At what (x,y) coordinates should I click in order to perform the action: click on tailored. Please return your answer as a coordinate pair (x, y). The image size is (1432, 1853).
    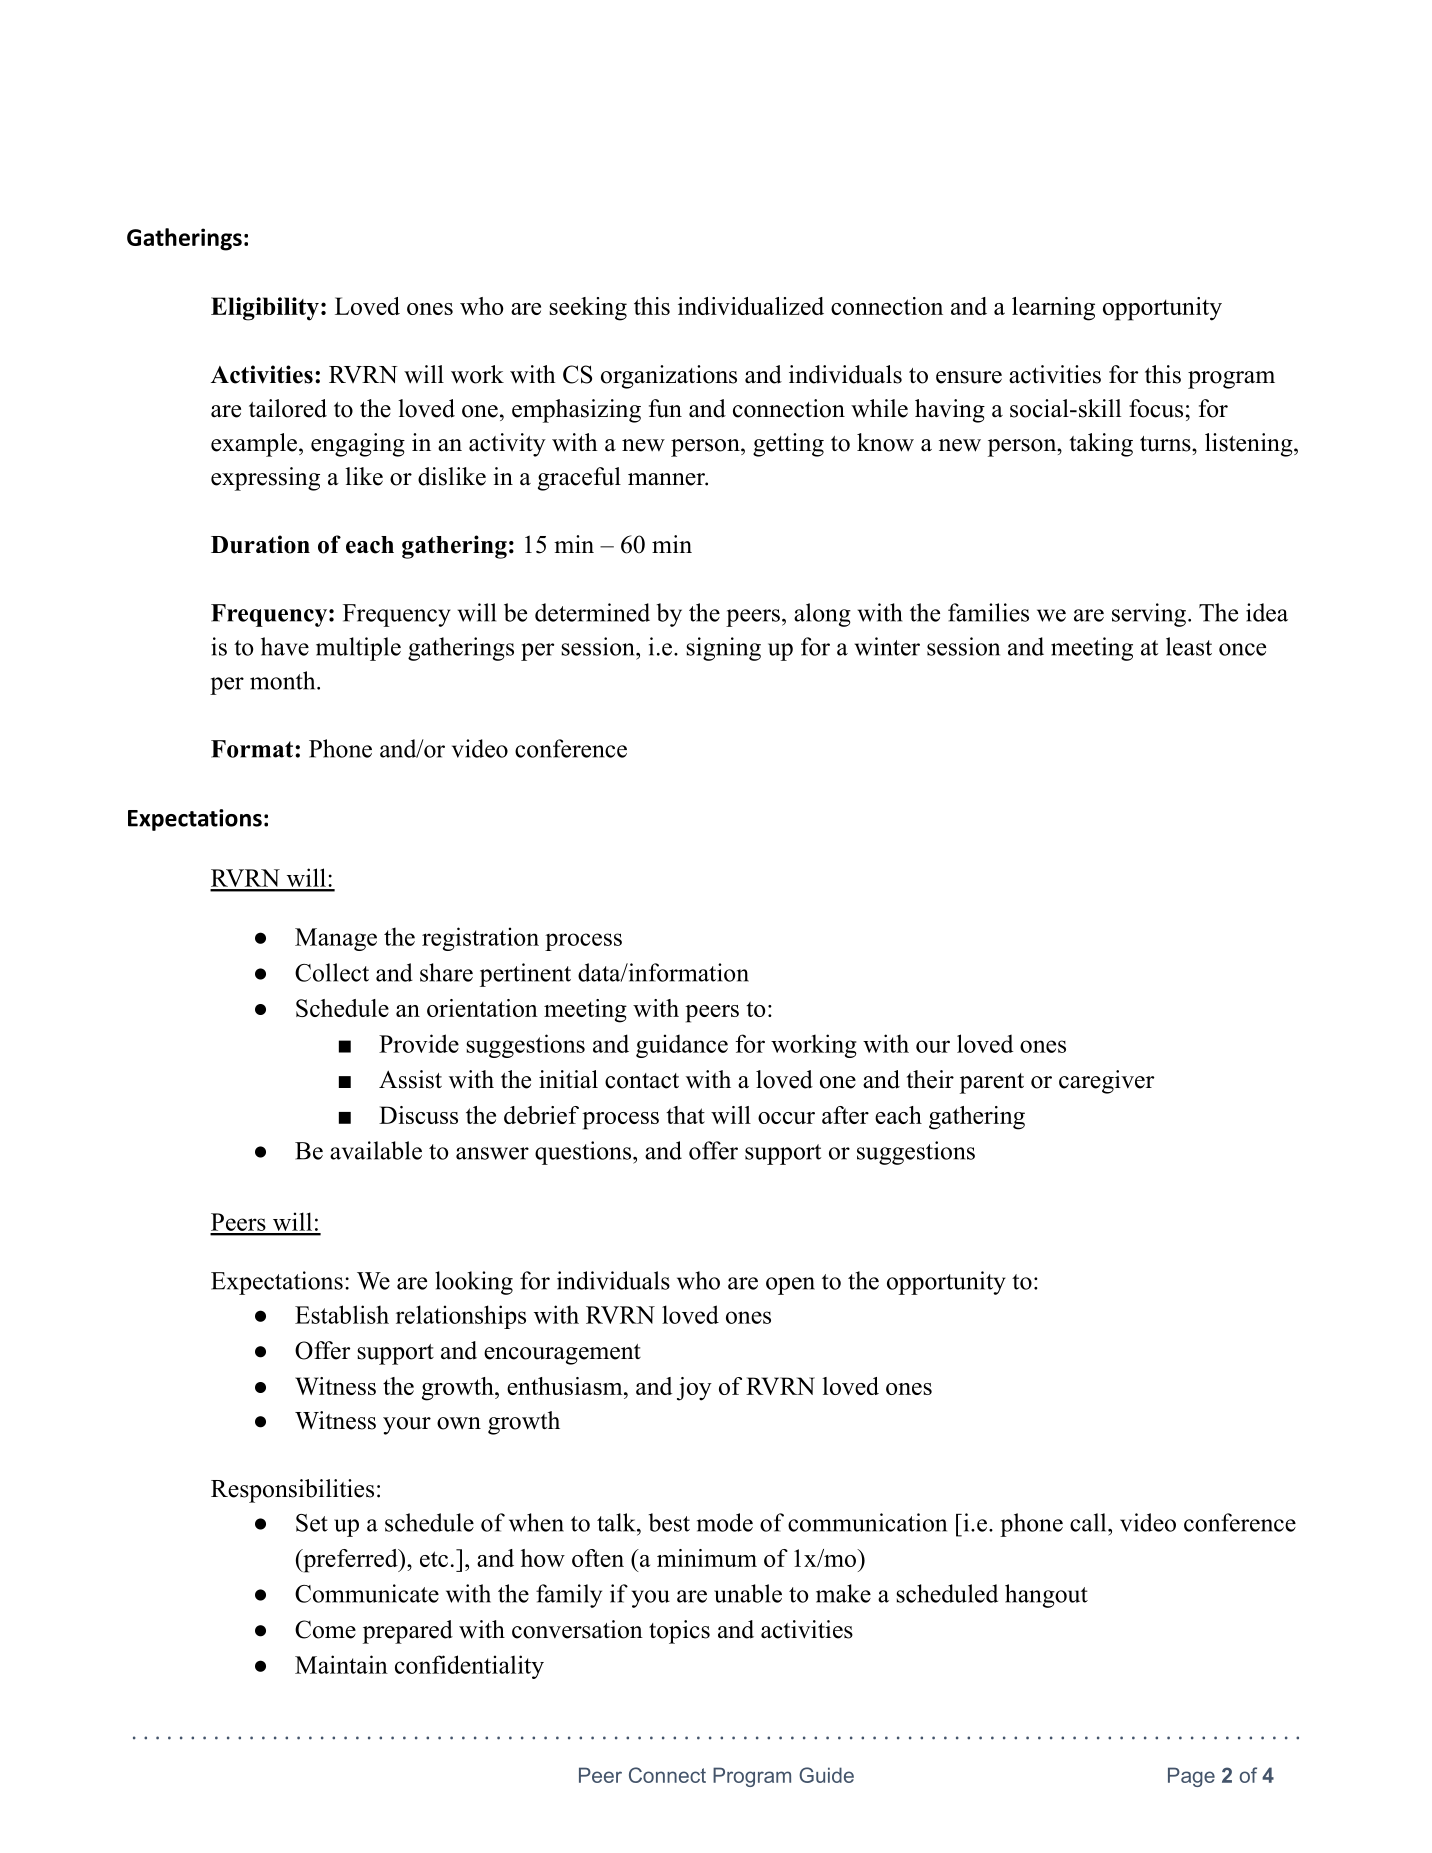
    Looking at the image, I should click on (288, 408).
